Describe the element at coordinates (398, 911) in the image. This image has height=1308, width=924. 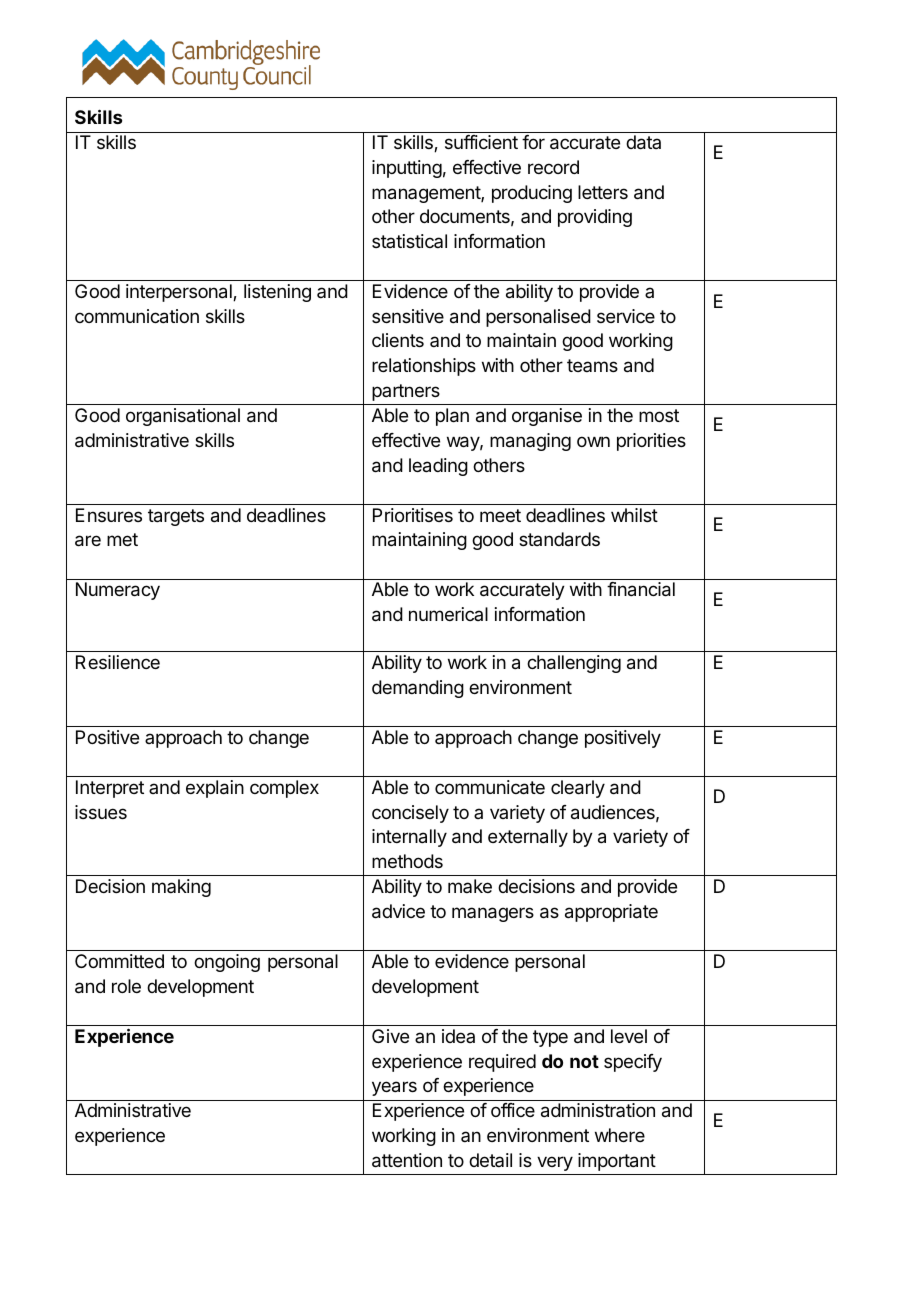
I see `advice` at that location.
